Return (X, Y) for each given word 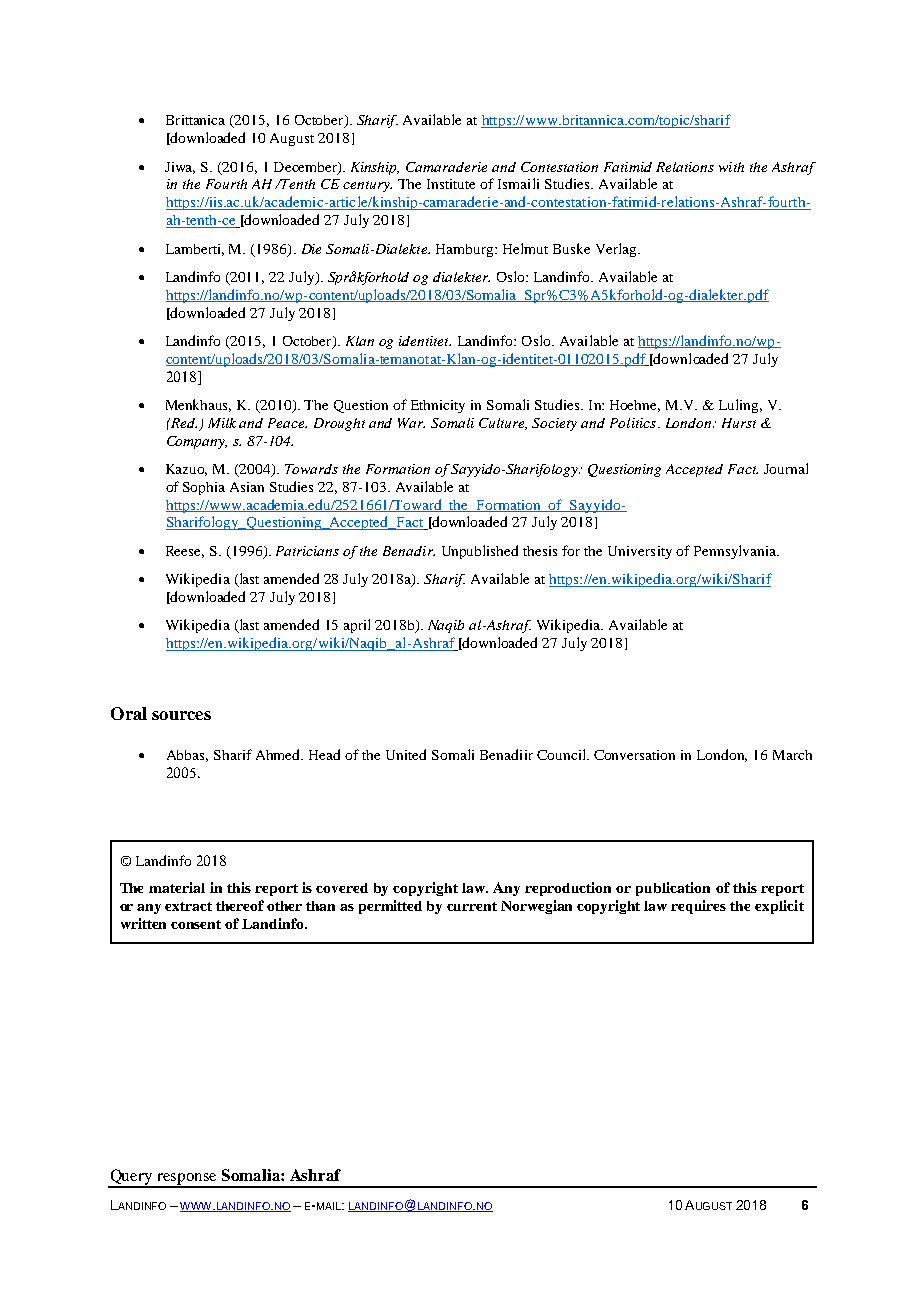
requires (698, 907)
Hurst (739, 423)
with (731, 167)
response (187, 1180)
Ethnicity (438, 406)
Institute (451, 184)
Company (197, 442)
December (306, 168)
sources (181, 715)
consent (196, 924)
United (406, 754)
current (472, 906)
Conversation (634, 755)
